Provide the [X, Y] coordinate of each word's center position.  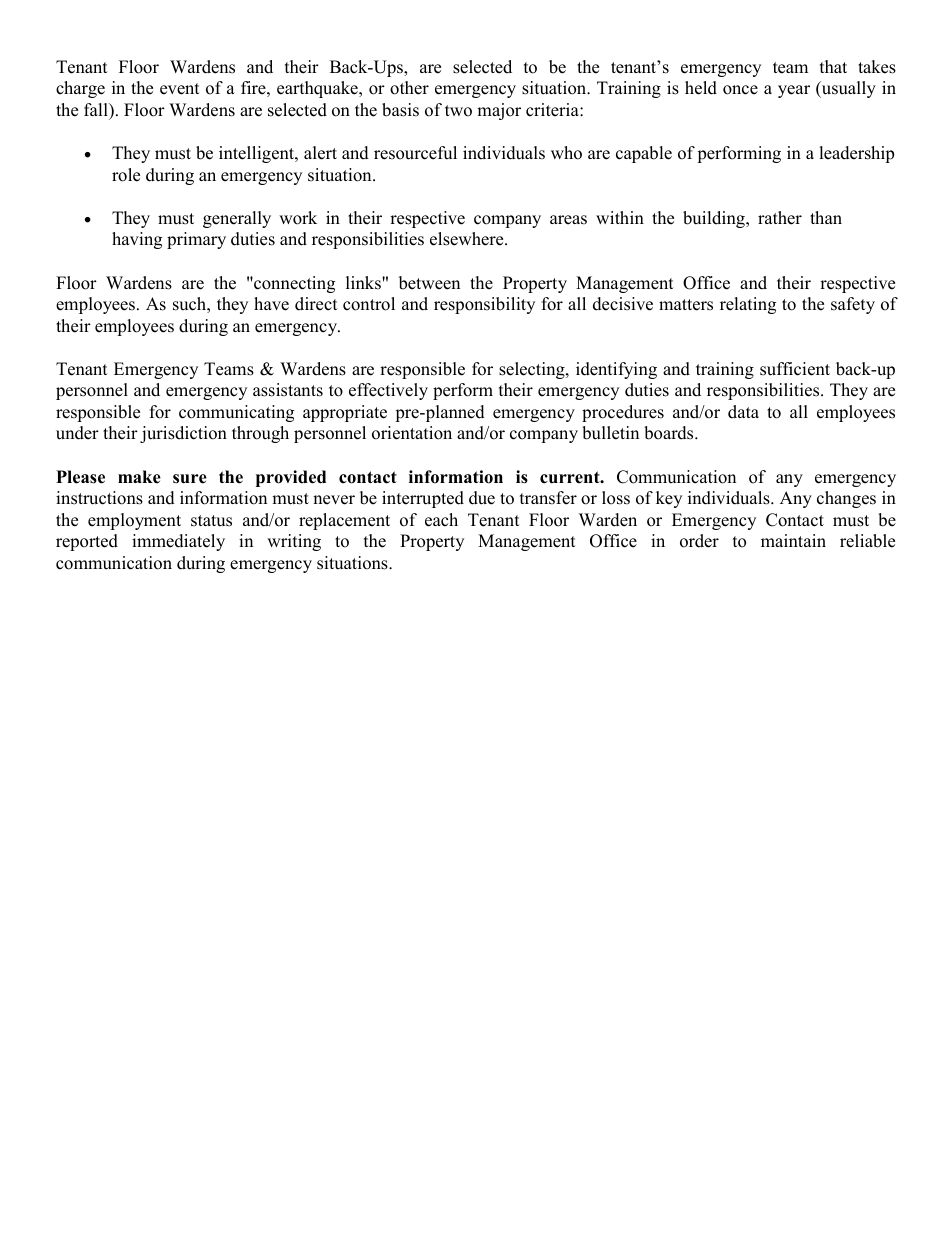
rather [780, 218]
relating [748, 305]
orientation [412, 433]
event [180, 89]
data [743, 412]
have [271, 304]
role [126, 175]
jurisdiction [183, 434]
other [409, 88]
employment [134, 521]
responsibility [484, 305]
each [441, 520]
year [794, 91]
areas [568, 220]
